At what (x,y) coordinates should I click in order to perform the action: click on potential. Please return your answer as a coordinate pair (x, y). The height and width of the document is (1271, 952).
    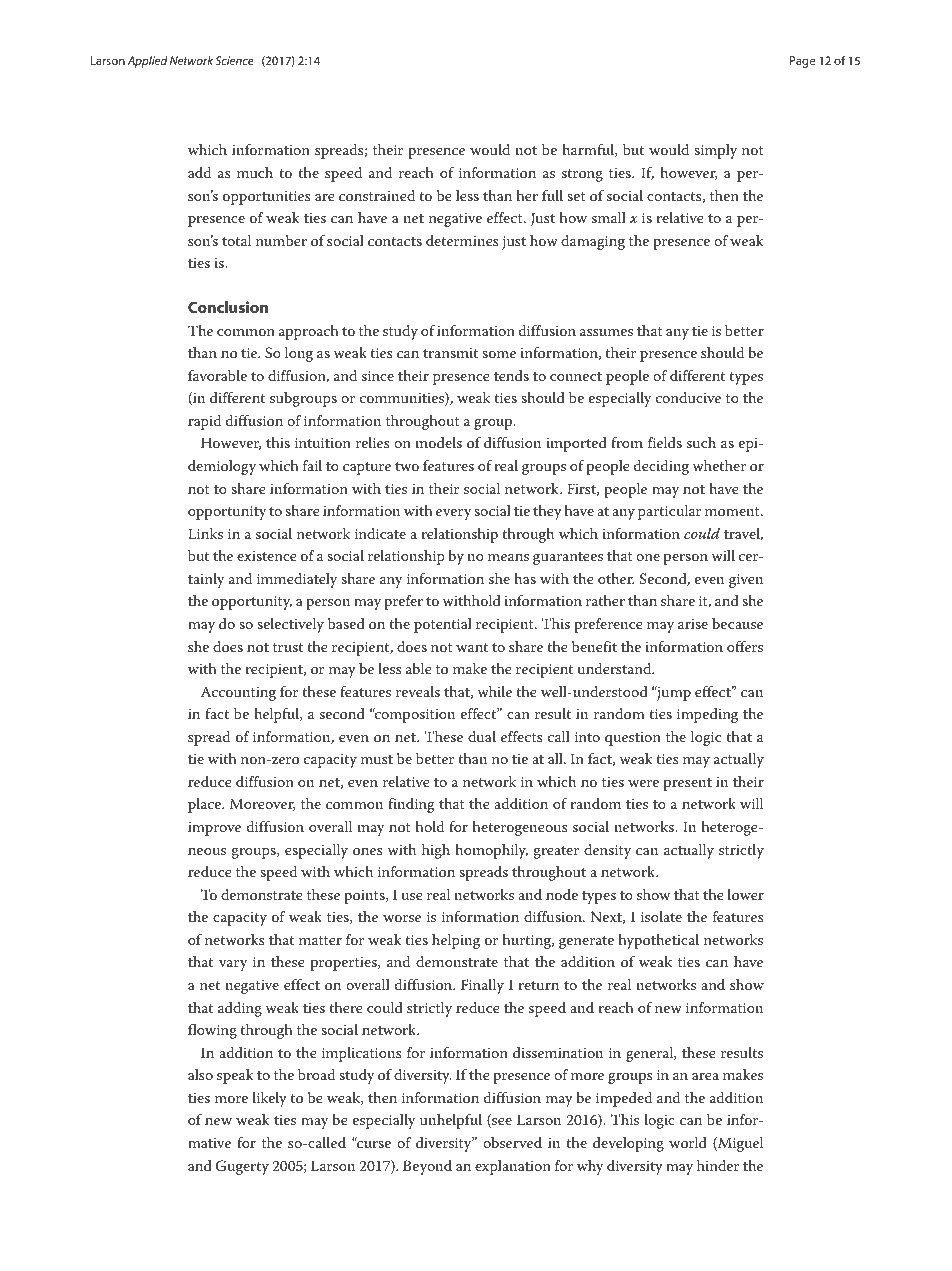
    Looking at the image, I should click on (443, 625).
